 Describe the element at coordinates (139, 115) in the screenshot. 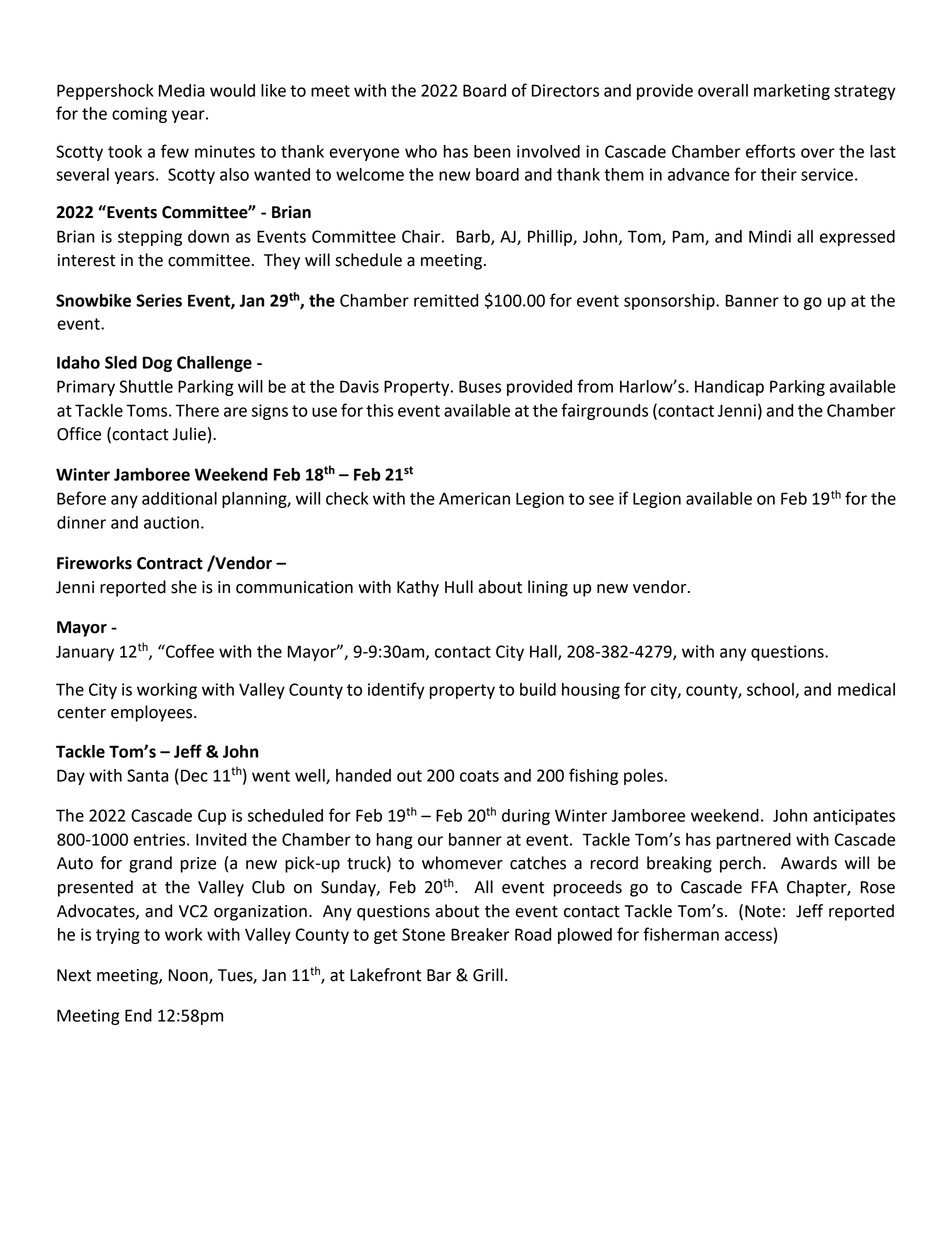

I see `coming` at that location.
